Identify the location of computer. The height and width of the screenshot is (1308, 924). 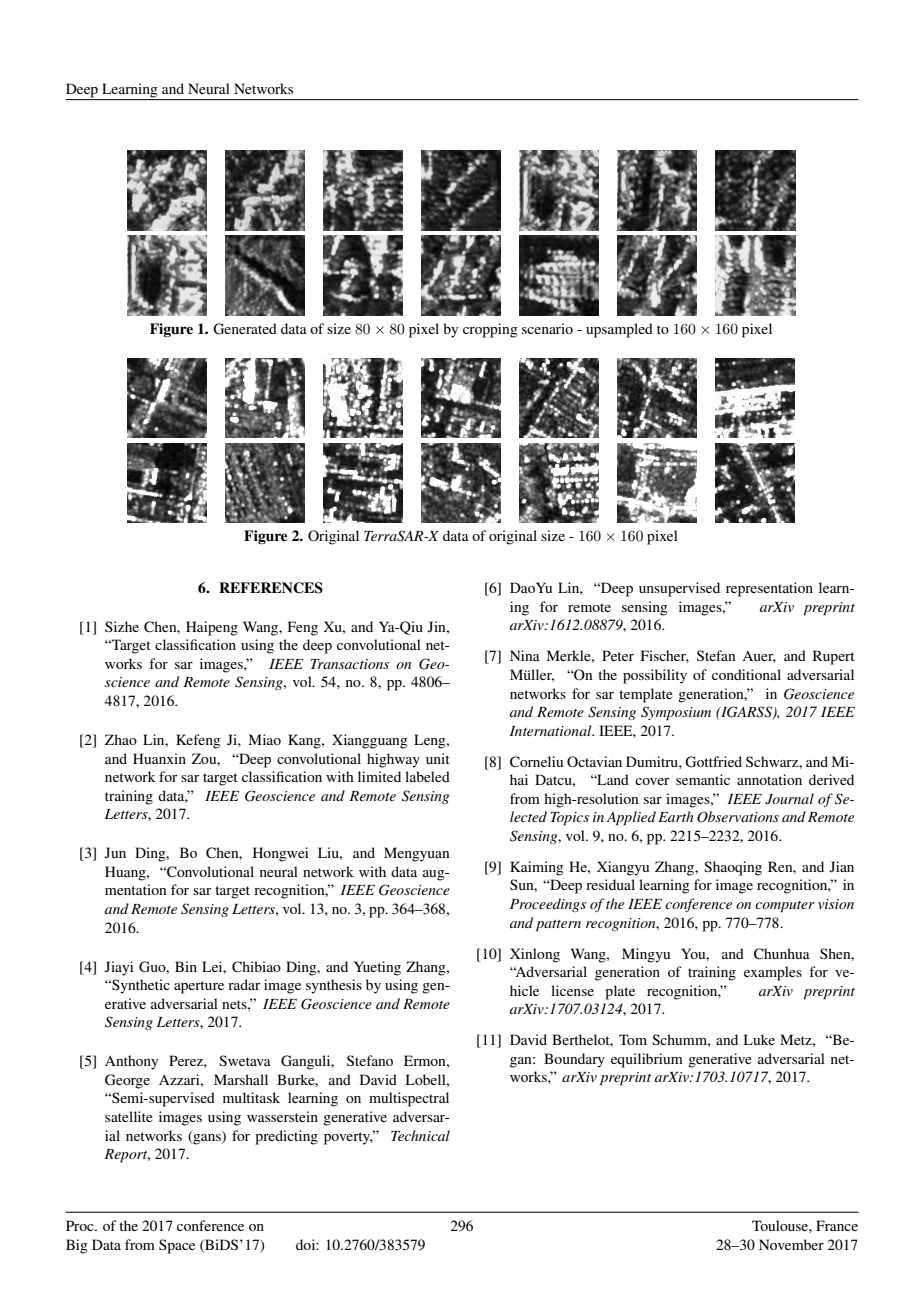
(785, 907).
